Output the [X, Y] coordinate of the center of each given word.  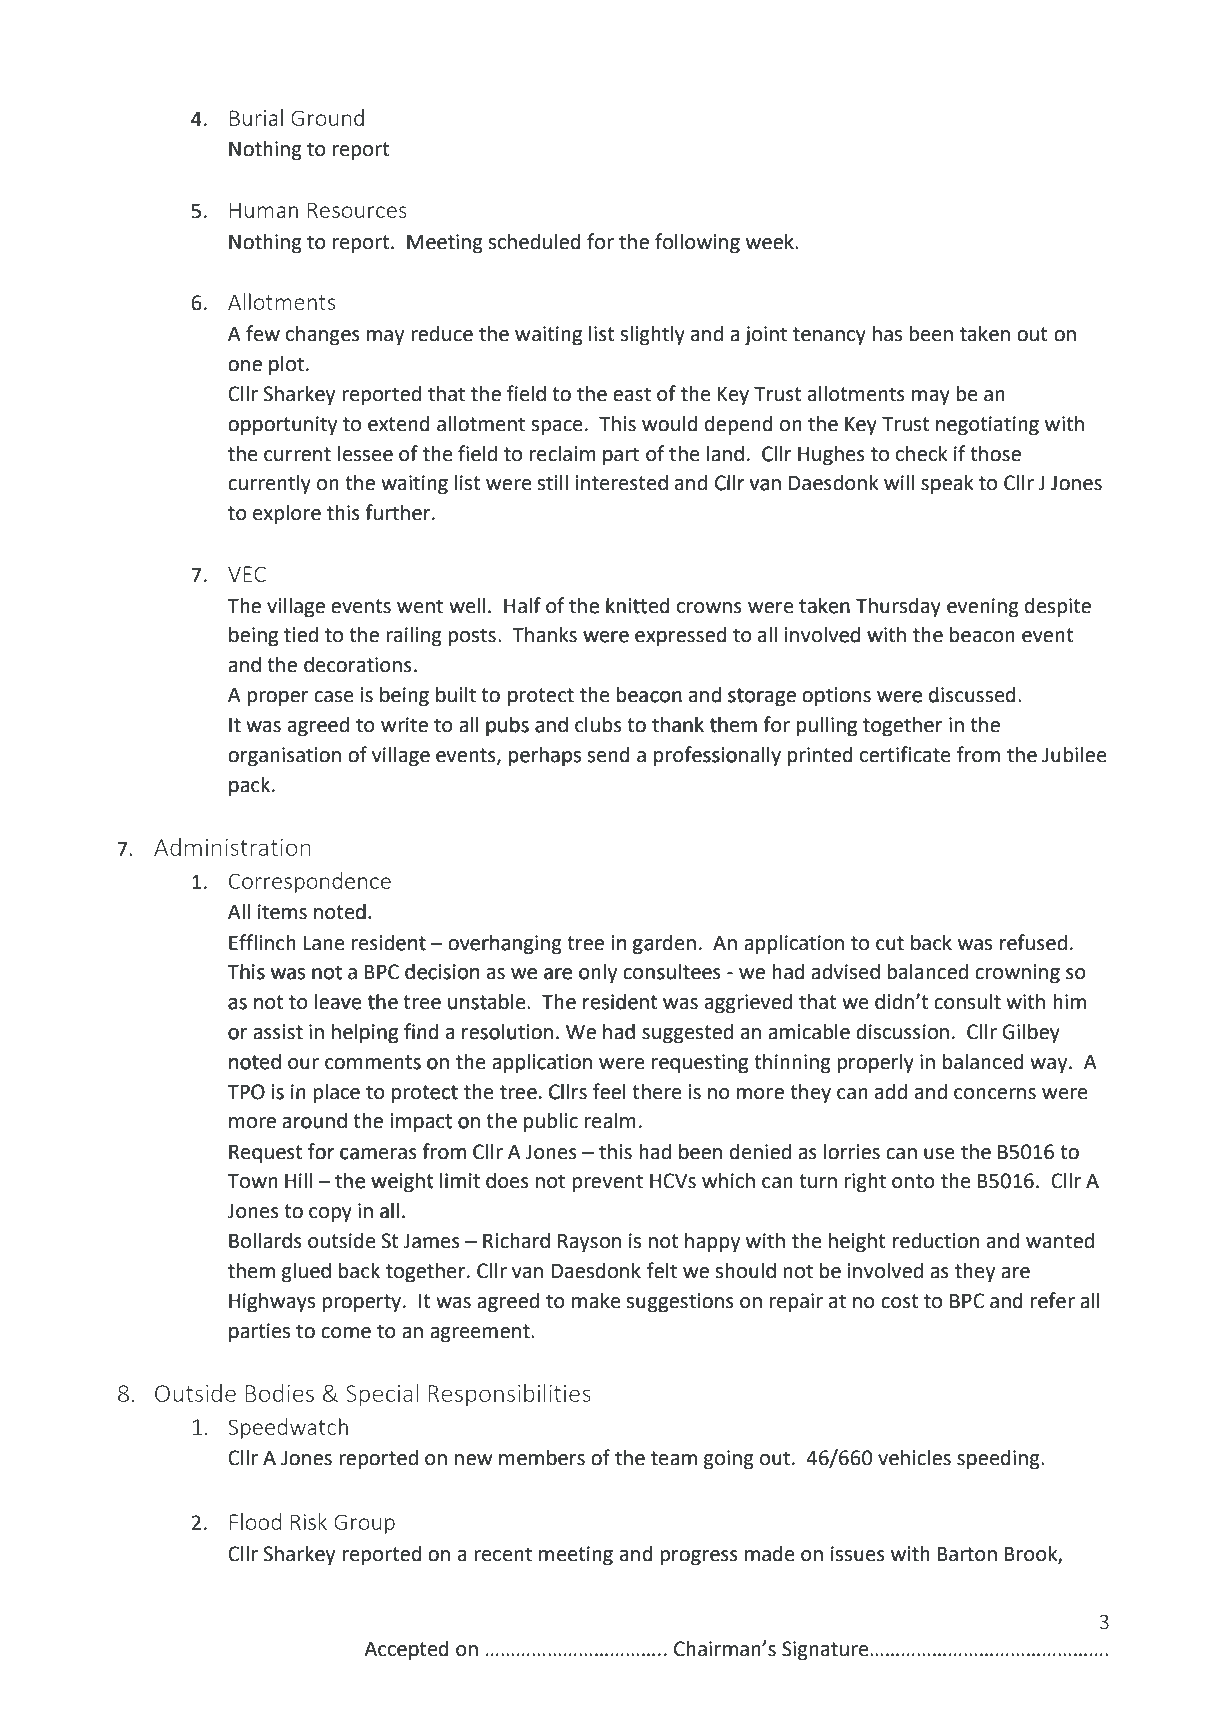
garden [664, 944]
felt [662, 1270]
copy [330, 1215]
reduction [936, 1241]
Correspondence [310, 882]
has [887, 334]
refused [1033, 942]
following [697, 243]
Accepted [406, 1650]
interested [621, 482]
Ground [327, 117]
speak [947, 485]
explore [287, 514]
